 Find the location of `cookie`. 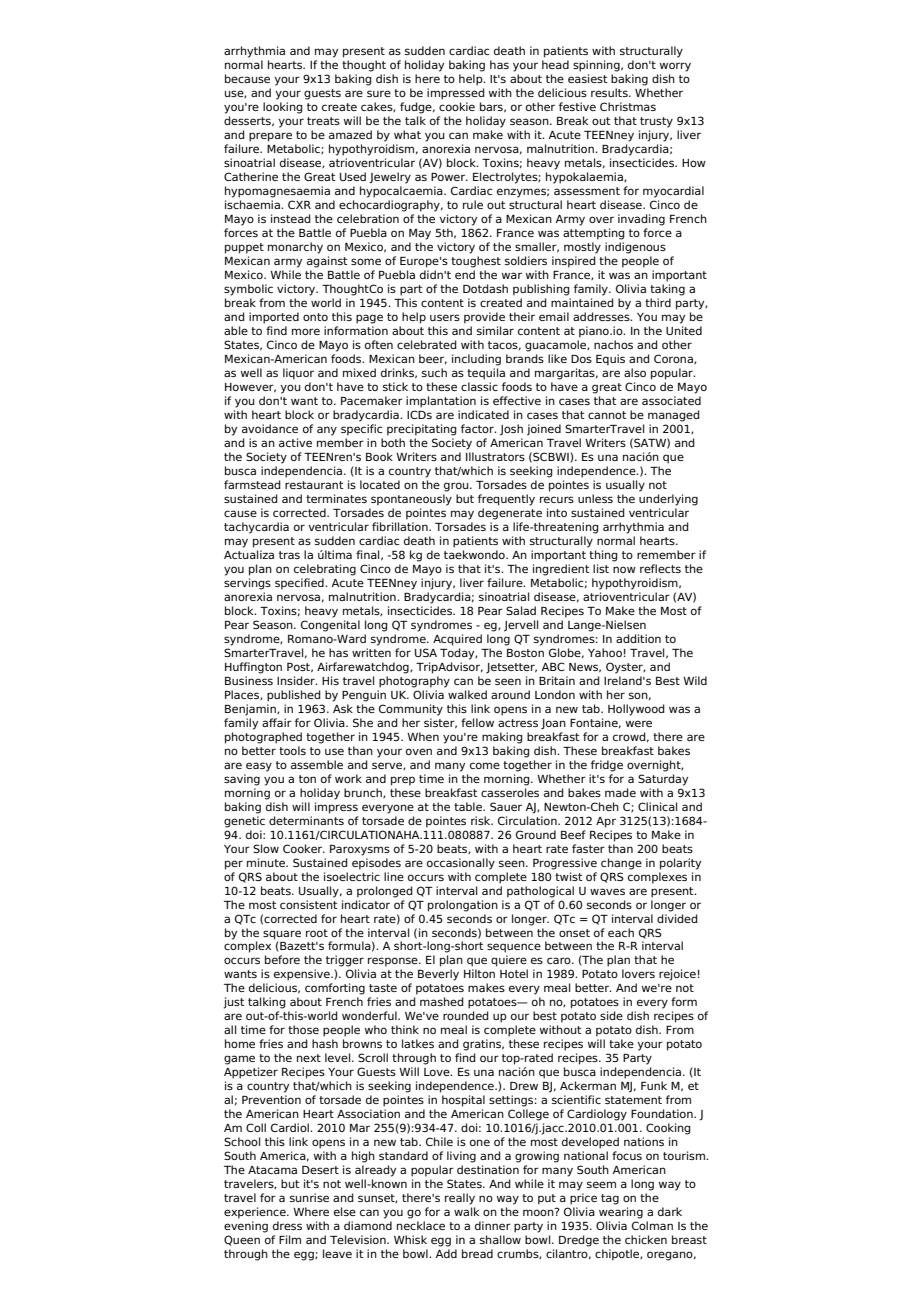

cookie is located at coordinates (457, 106).
